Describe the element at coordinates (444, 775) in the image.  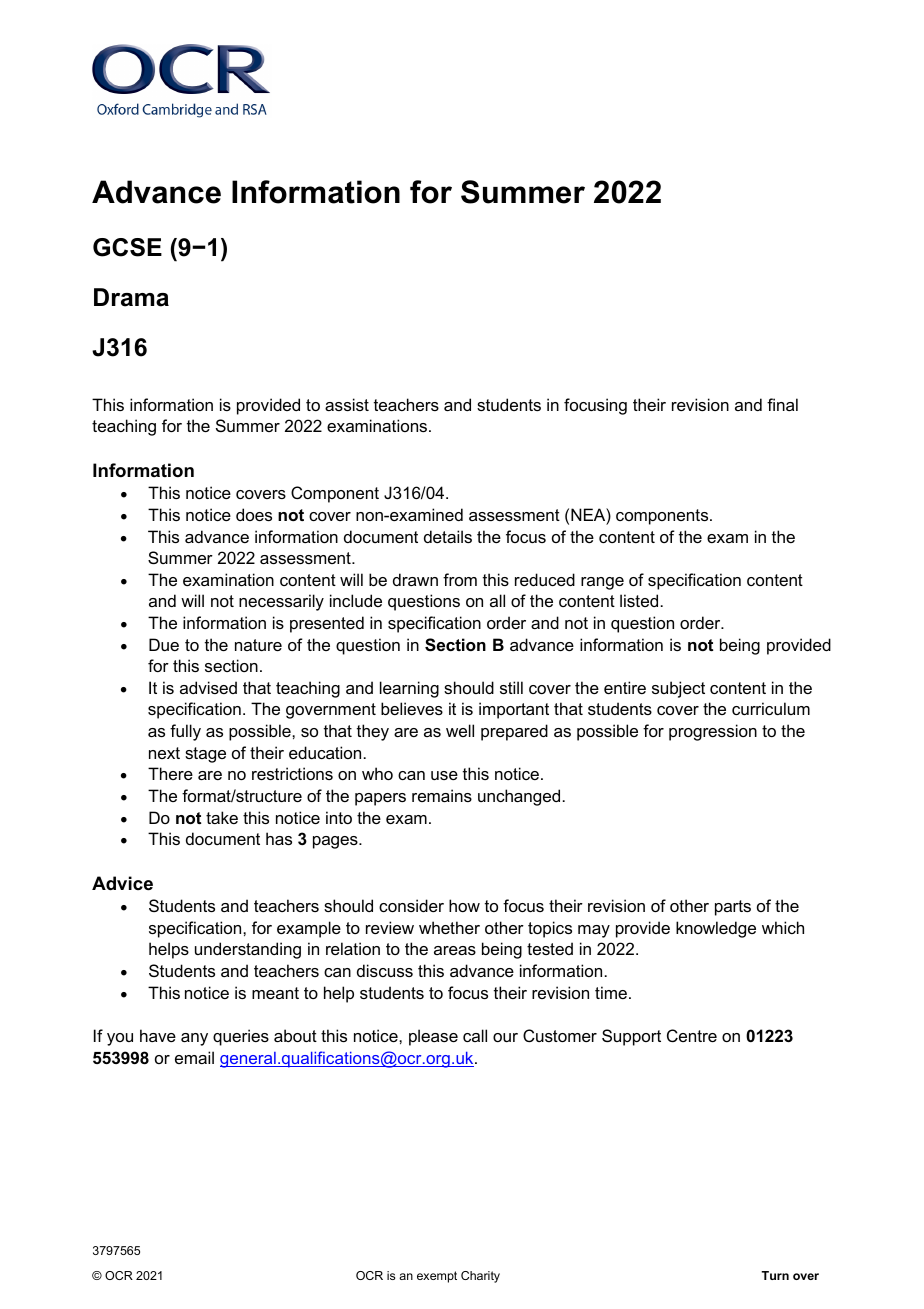
I see `use` at that location.
